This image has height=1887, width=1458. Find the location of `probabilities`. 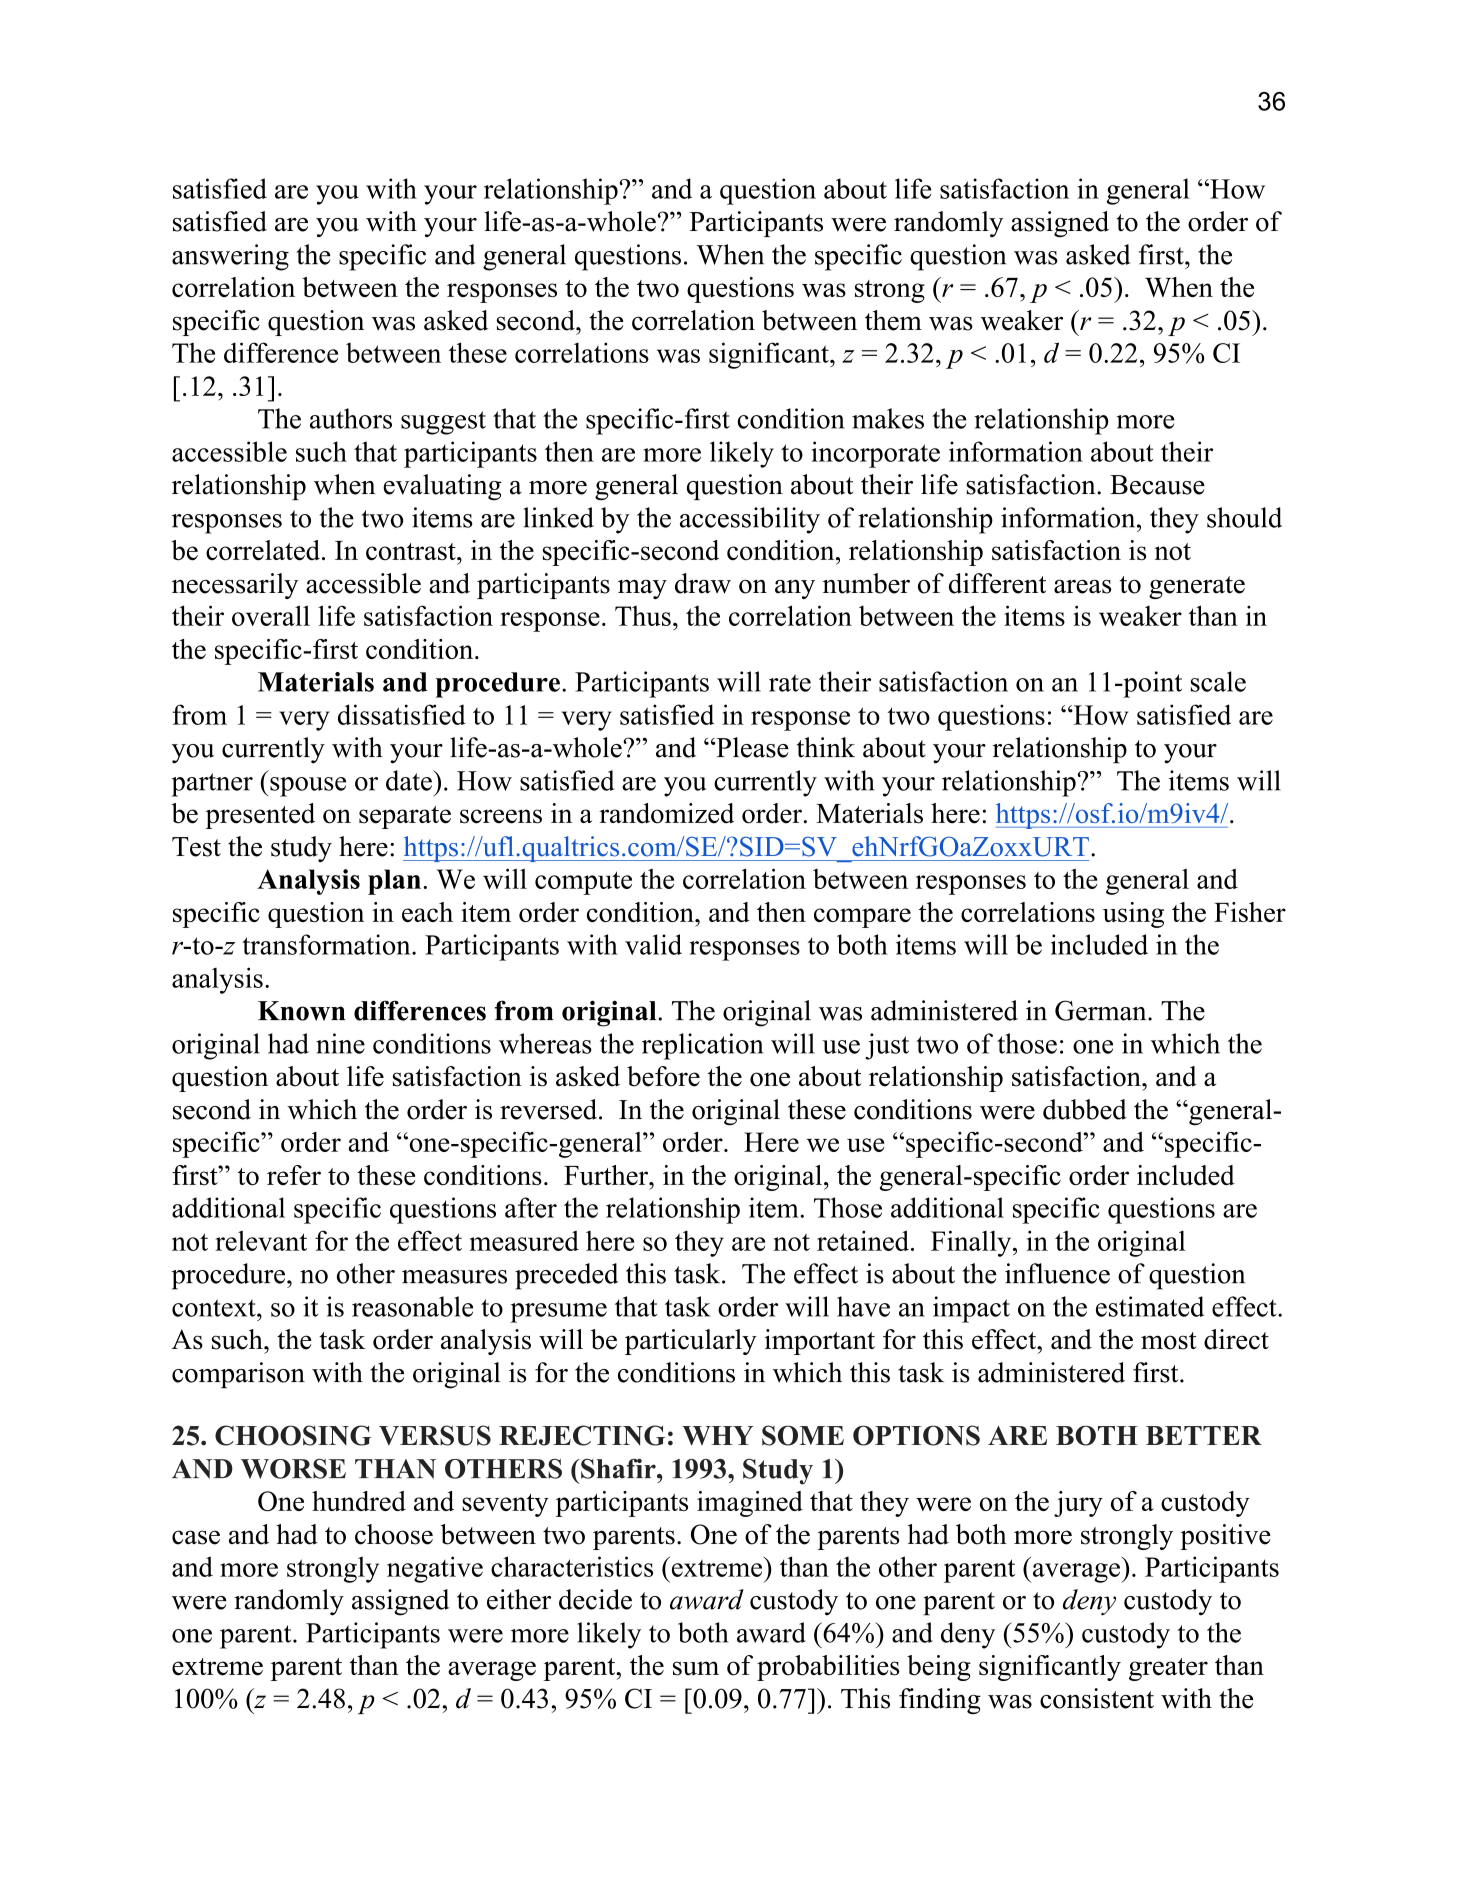

probabilities is located at coordinates (828, 1668).
